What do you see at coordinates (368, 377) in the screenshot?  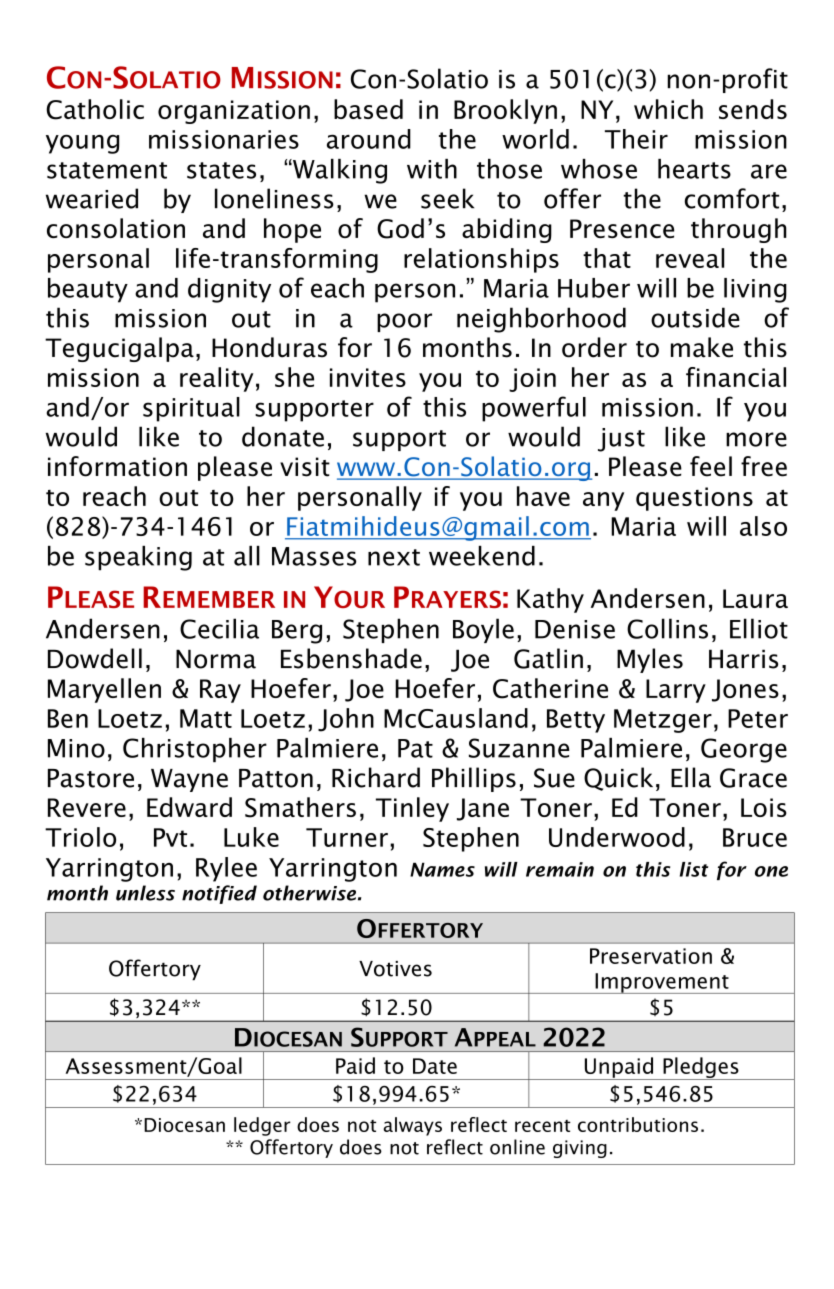 I see `invites` at bounding box center [368, 377].
